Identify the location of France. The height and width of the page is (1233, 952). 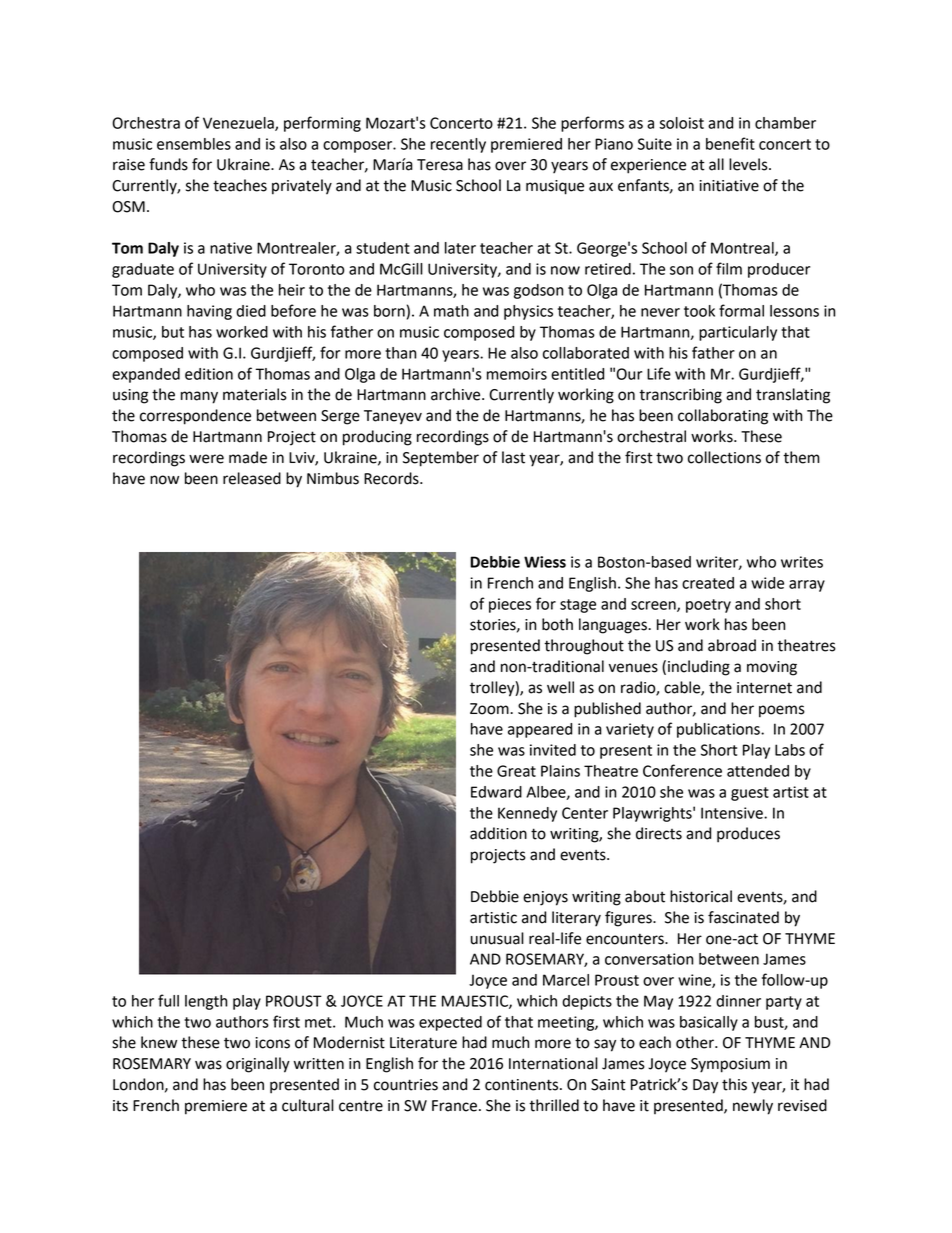
(454, 1106).
